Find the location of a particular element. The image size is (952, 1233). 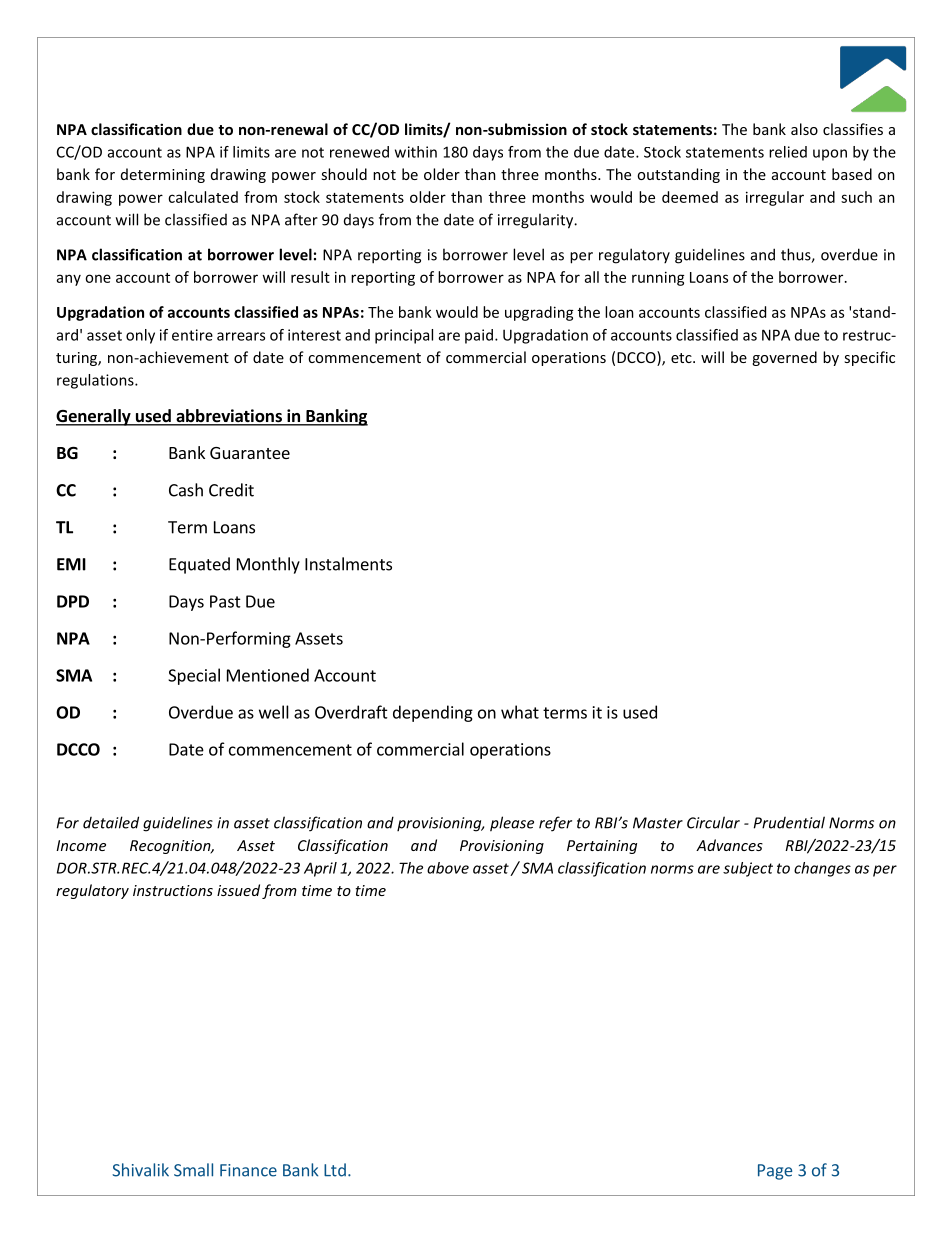

depending is located at coordinates (433, 713).
